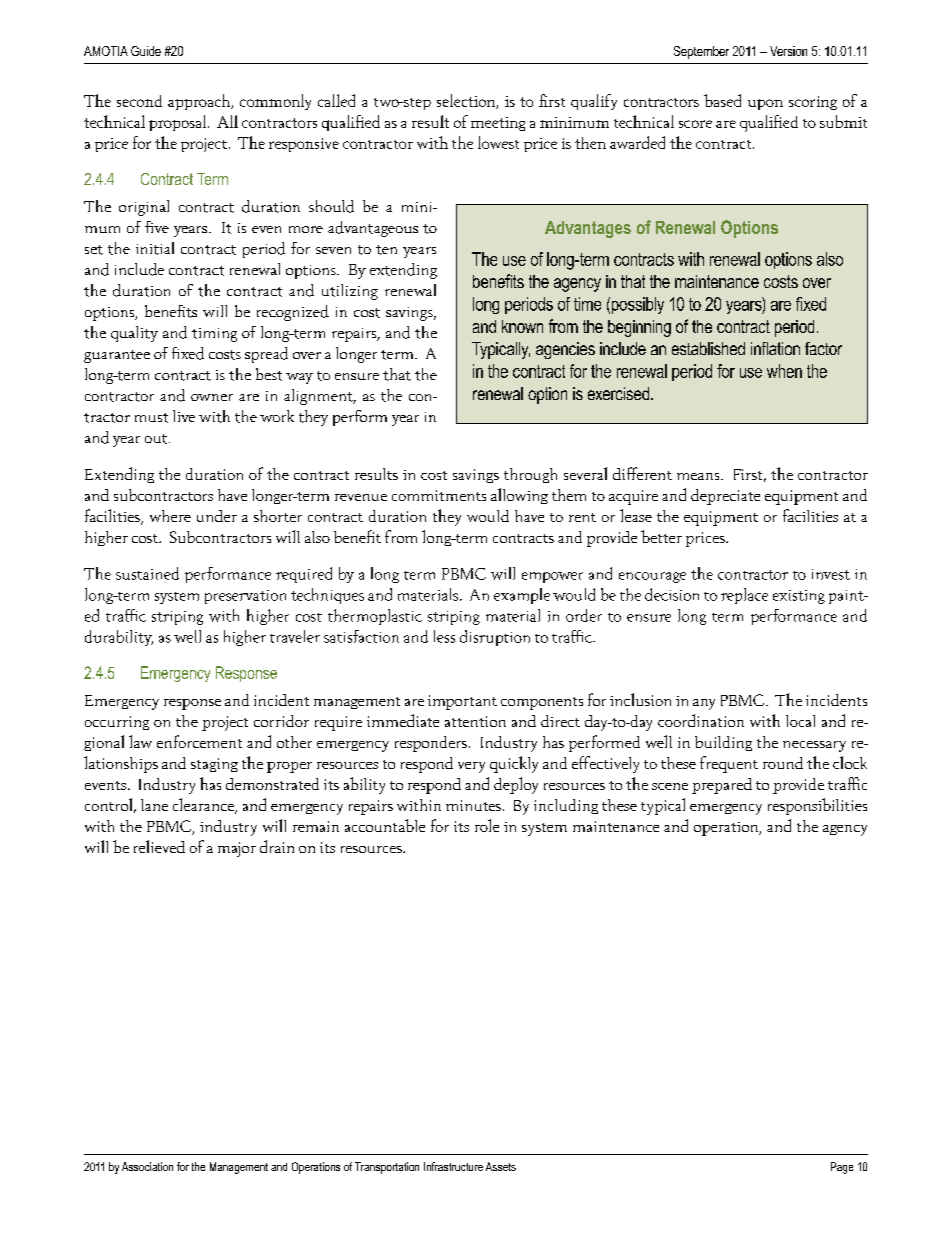 The image size is (952, 1233). I want to click on meeting, so click(498, 124).
